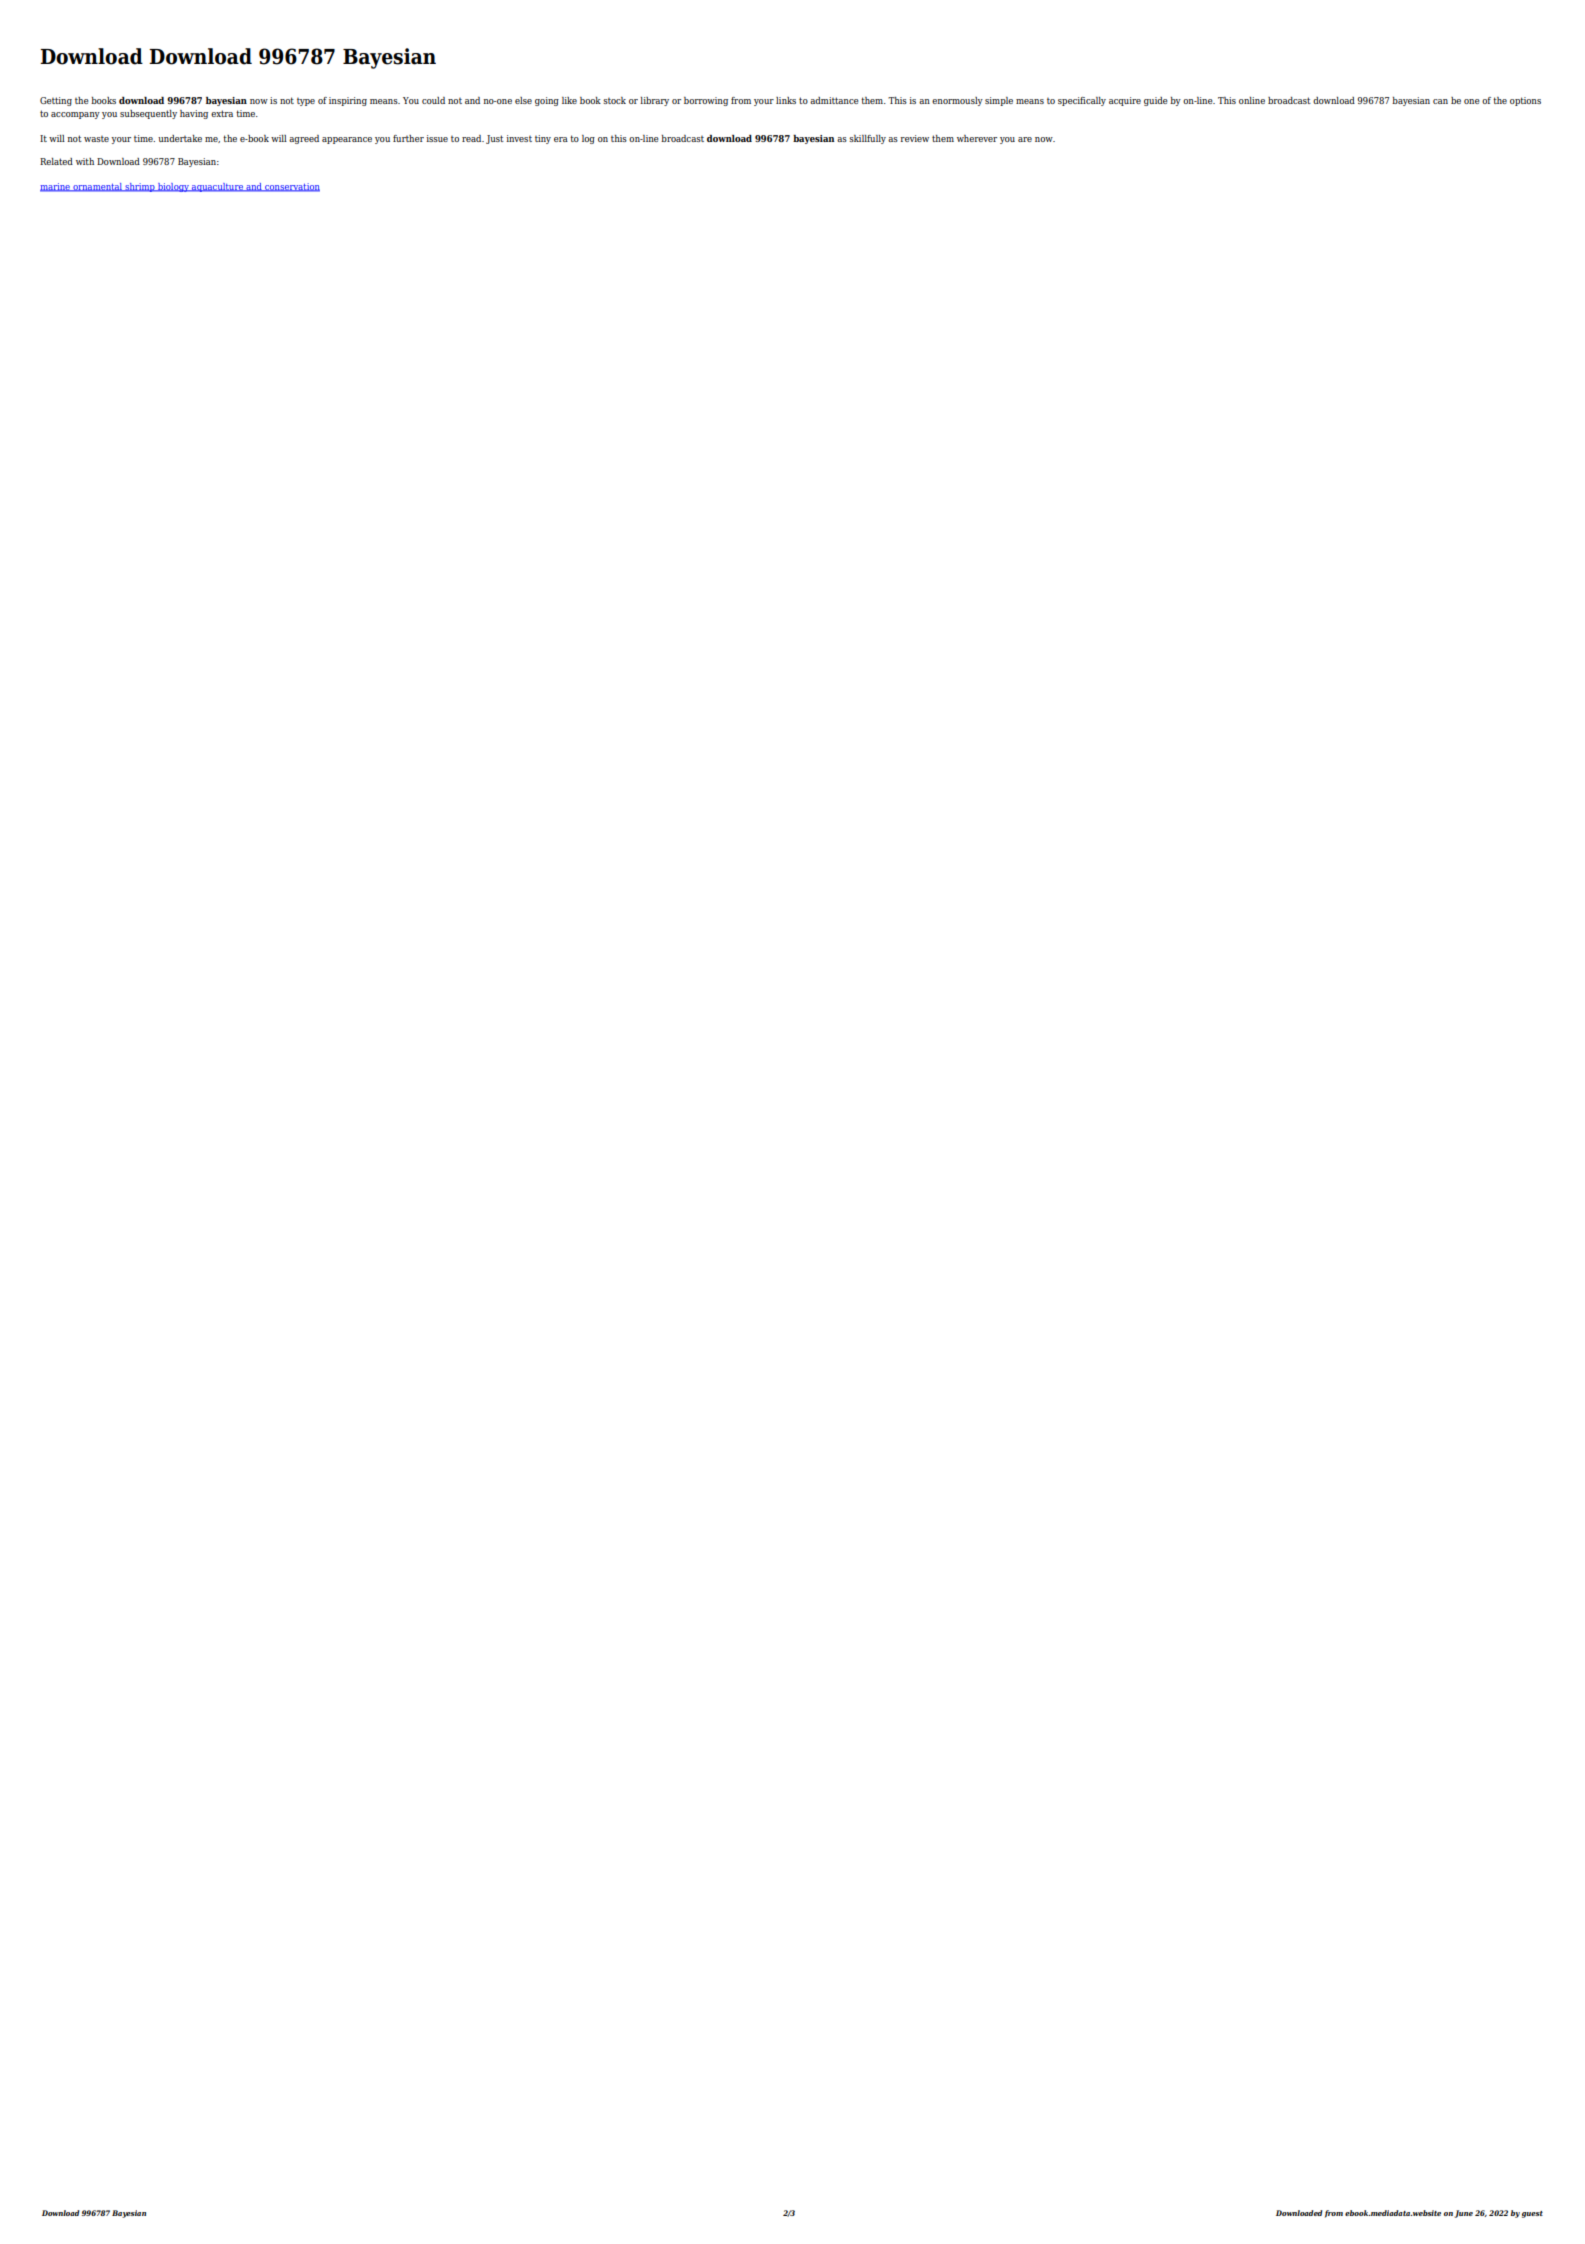  I want to click on guest, so click(1532, 2214).
